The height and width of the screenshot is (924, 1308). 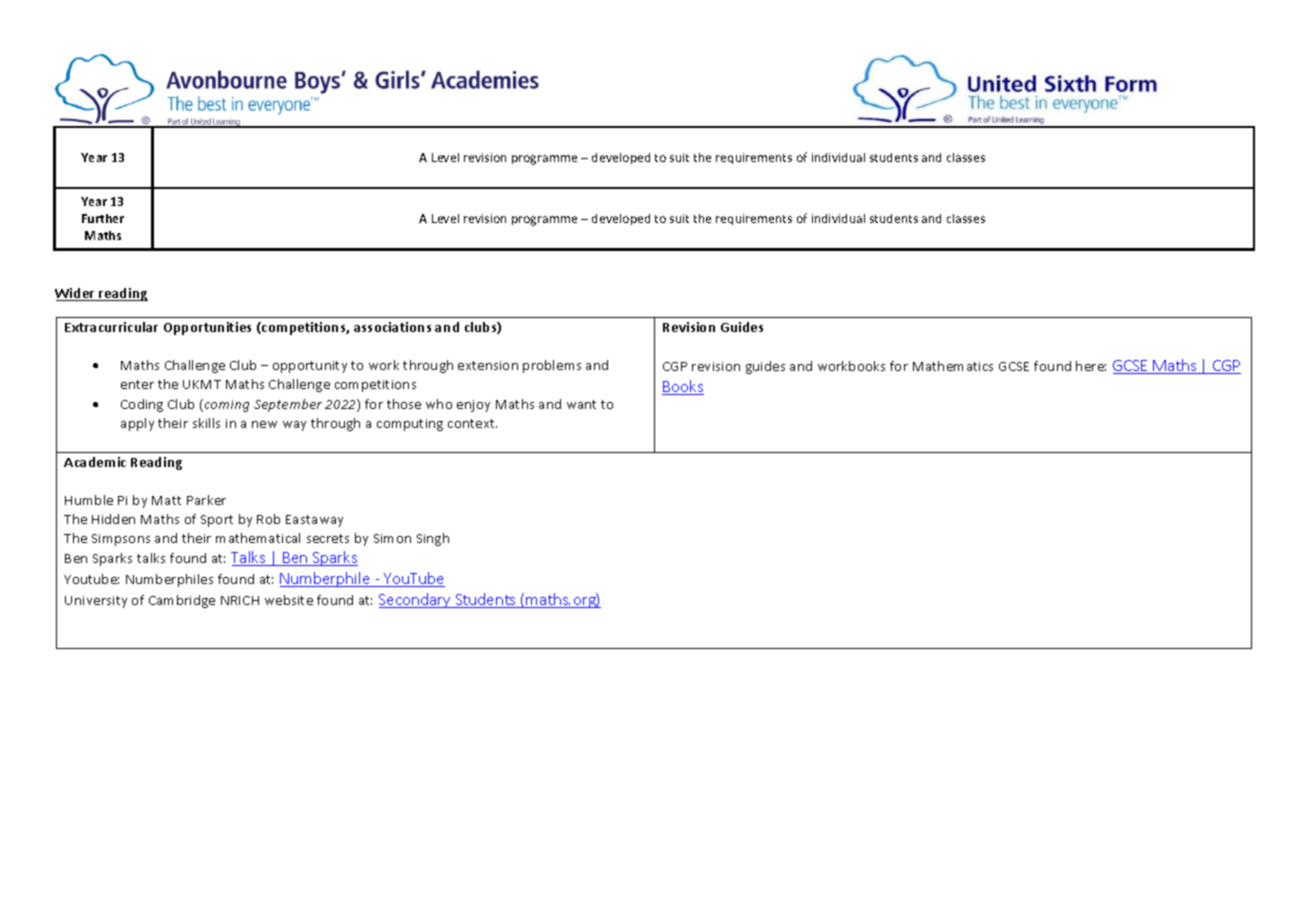 I want to click on context, so click(x=472, y=423).
